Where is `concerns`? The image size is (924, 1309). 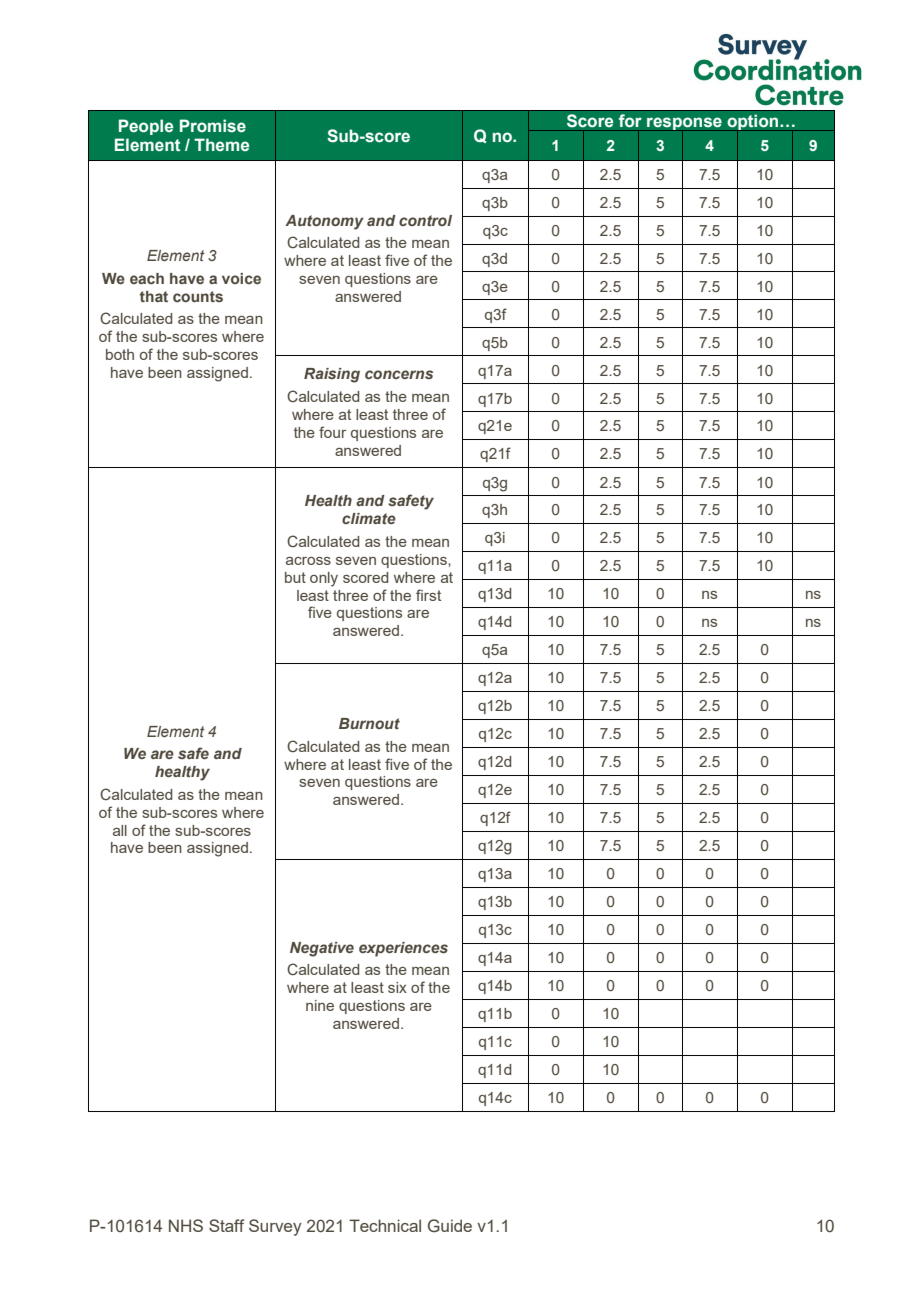 concerns is located at coordinates (399, 374).
